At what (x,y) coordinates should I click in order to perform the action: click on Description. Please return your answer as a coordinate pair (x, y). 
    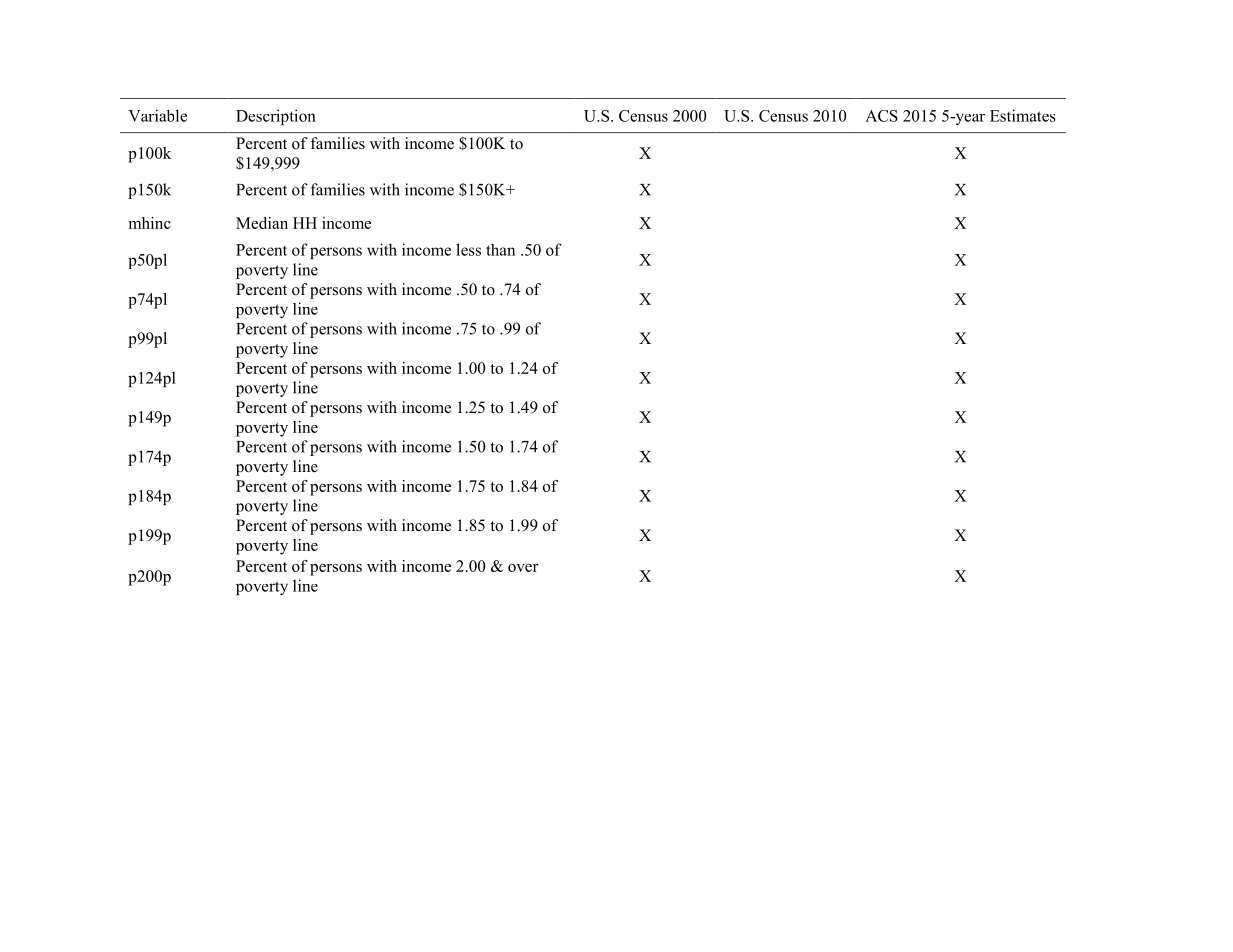
    Looking at the image, I should click on (276, 117).
